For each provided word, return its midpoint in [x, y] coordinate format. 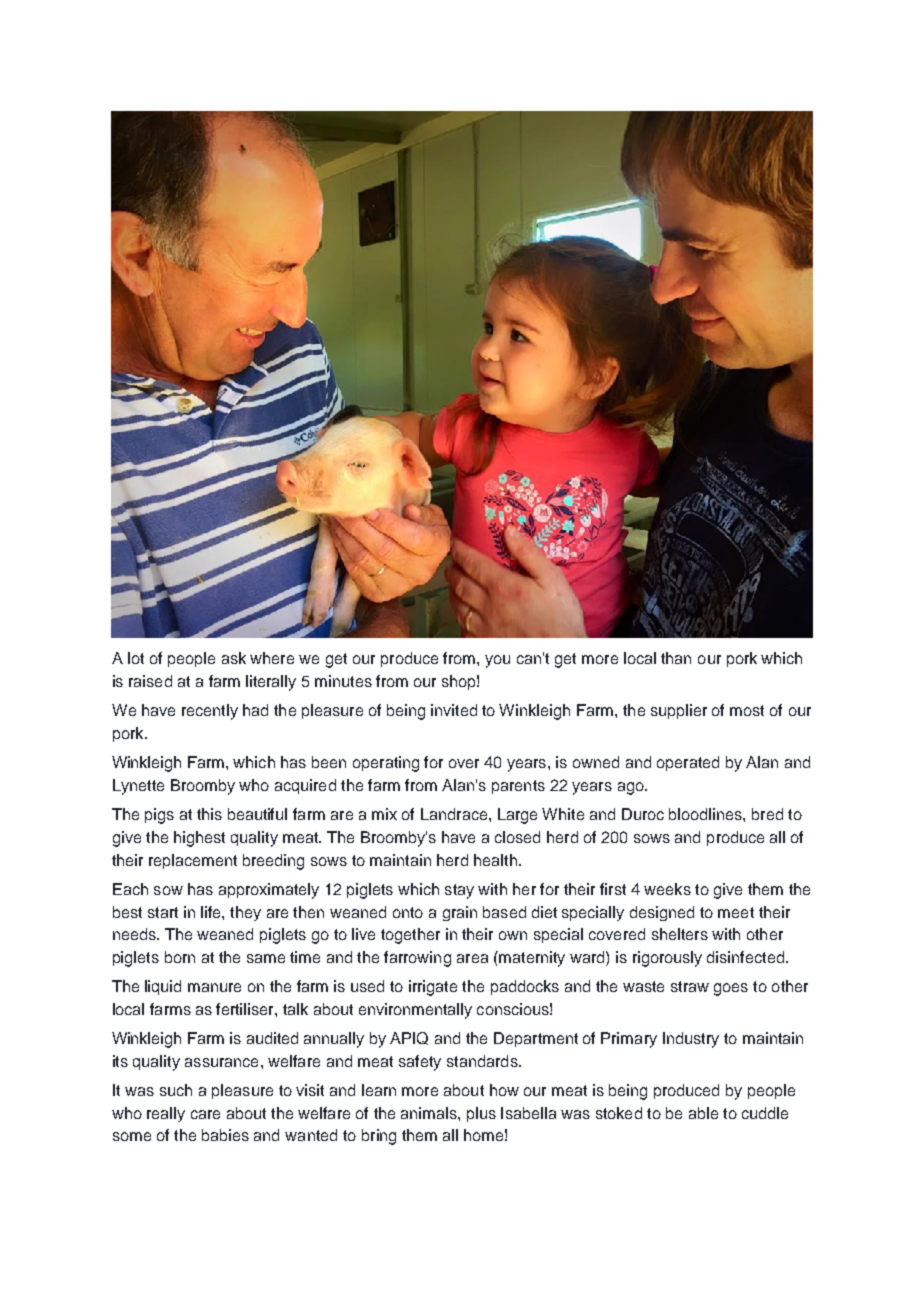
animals [430, 1113]
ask [234, 658]
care [205, 1114]
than [676, 658]
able [703, 1113]
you [497, 661]
